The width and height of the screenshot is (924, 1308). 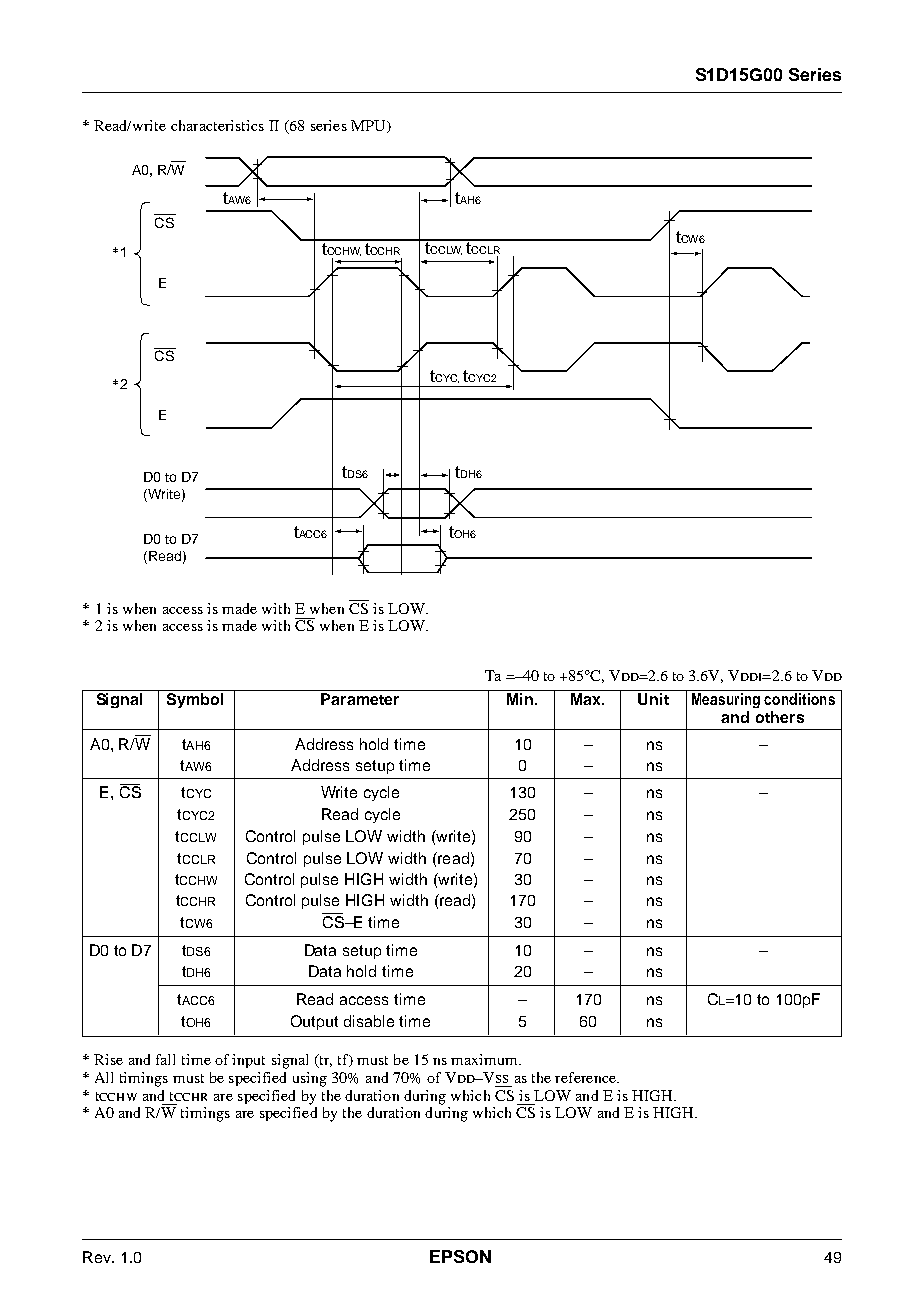 What do you see at coordinates (369, 1021) in the screenshot?
I see `disable` at bounding box center [369, 1021].
